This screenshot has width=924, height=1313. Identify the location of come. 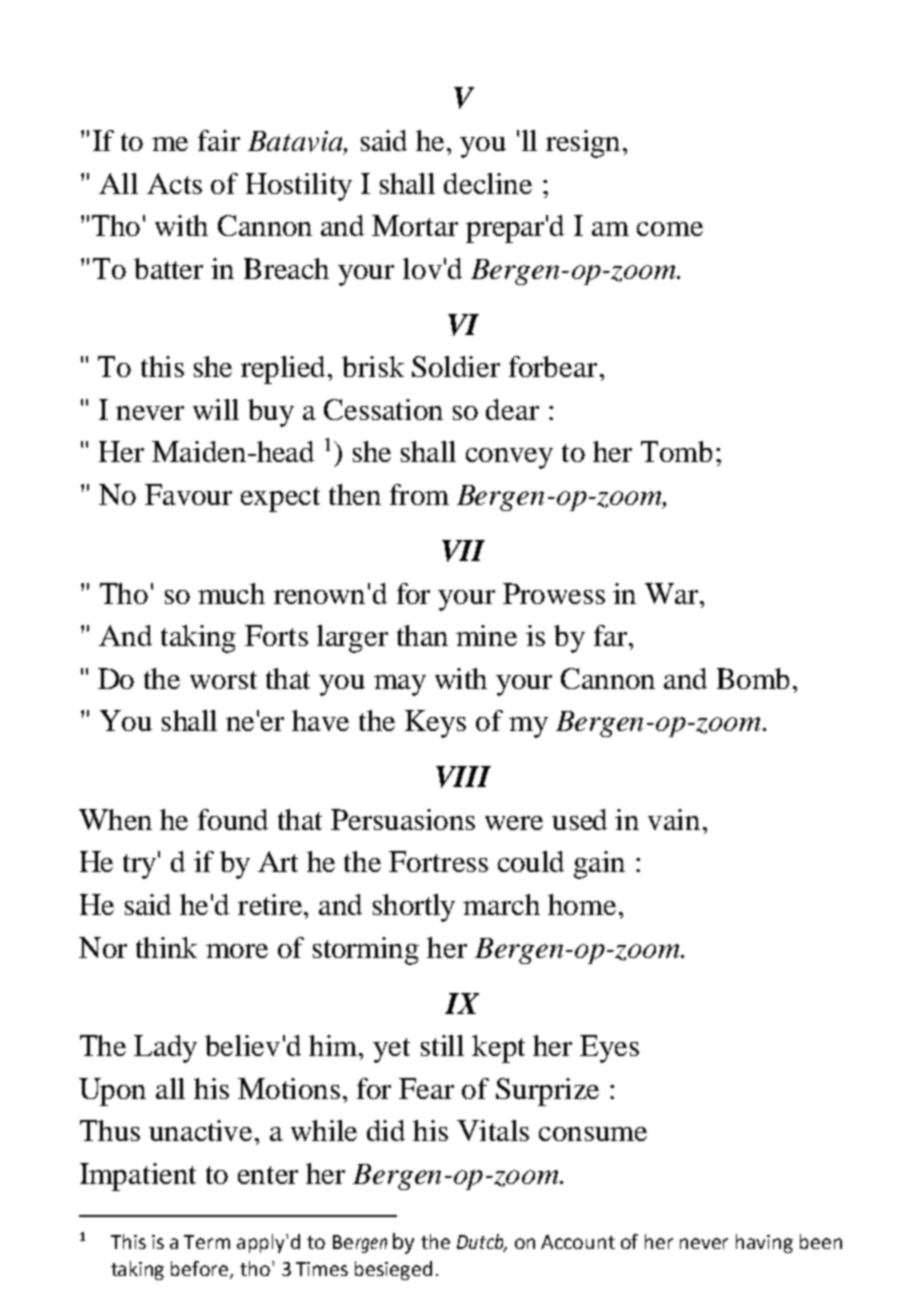
(670, 229).
